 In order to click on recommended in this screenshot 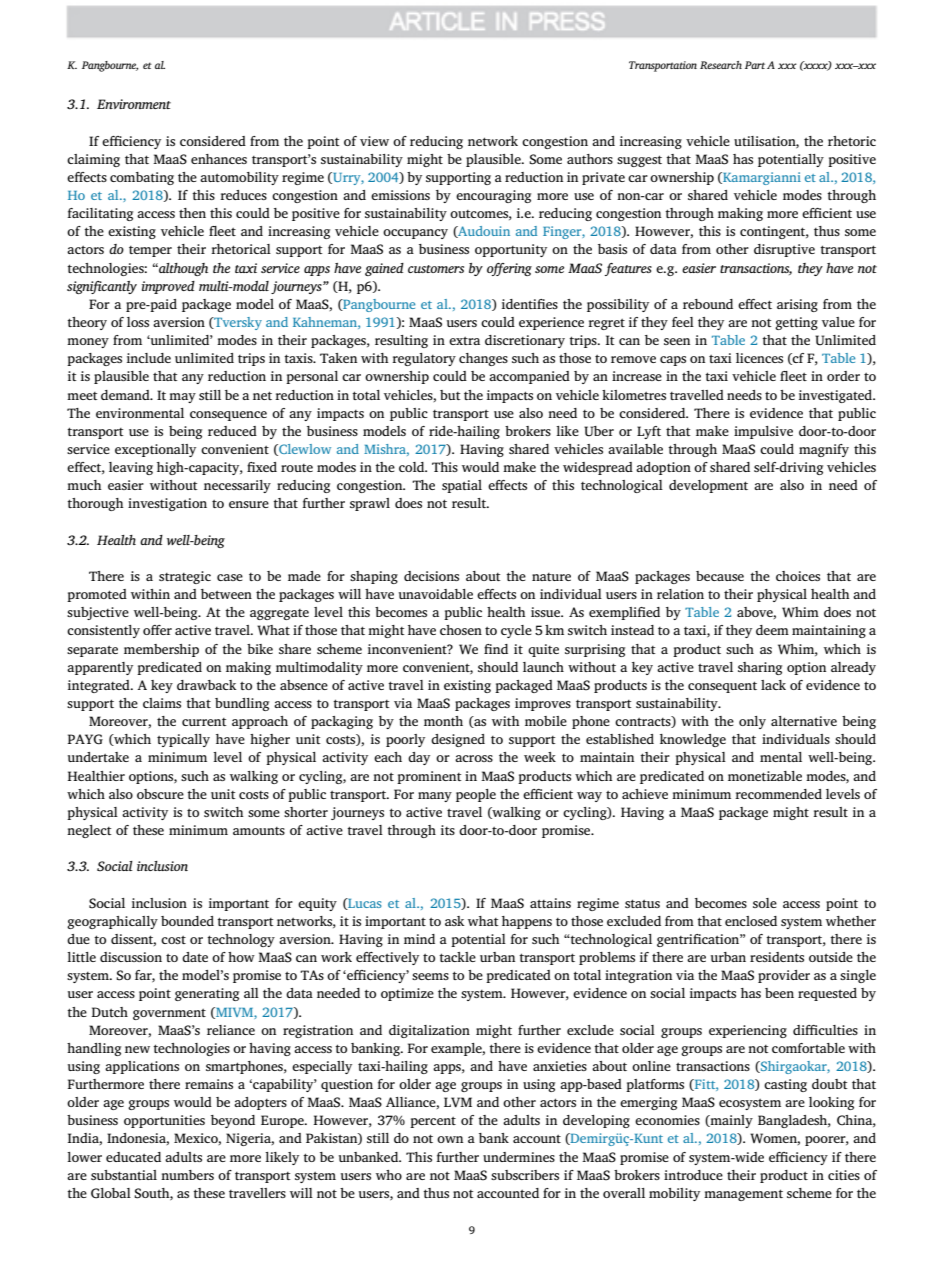, I will do `click(778, 794)`.
